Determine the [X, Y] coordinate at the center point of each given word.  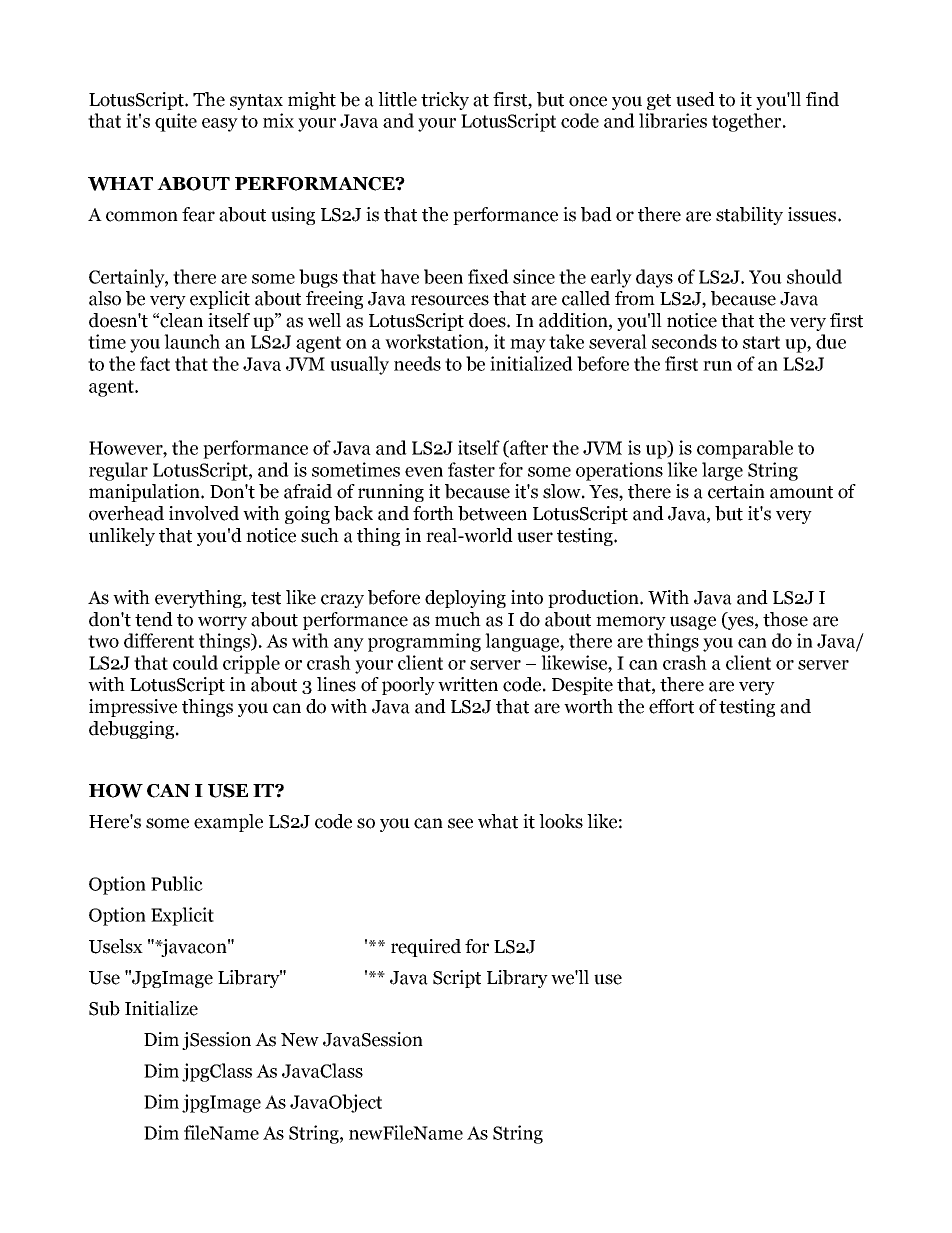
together [748, 122]
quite [176, 122]
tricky [445, 101]
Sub [104, 1008]
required [426, 948]
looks [561, 821]
